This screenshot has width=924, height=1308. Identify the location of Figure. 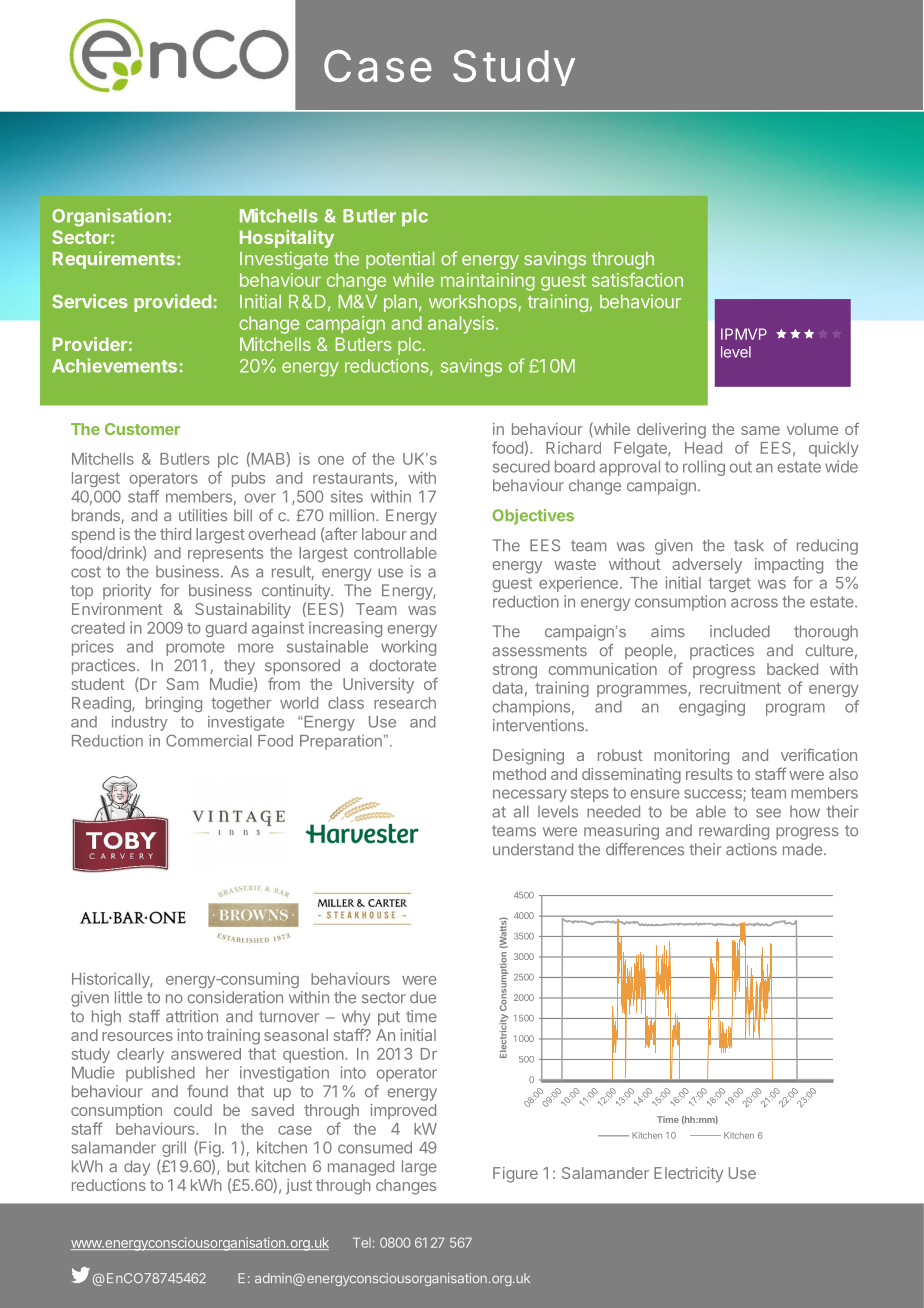
(515, 1175).
